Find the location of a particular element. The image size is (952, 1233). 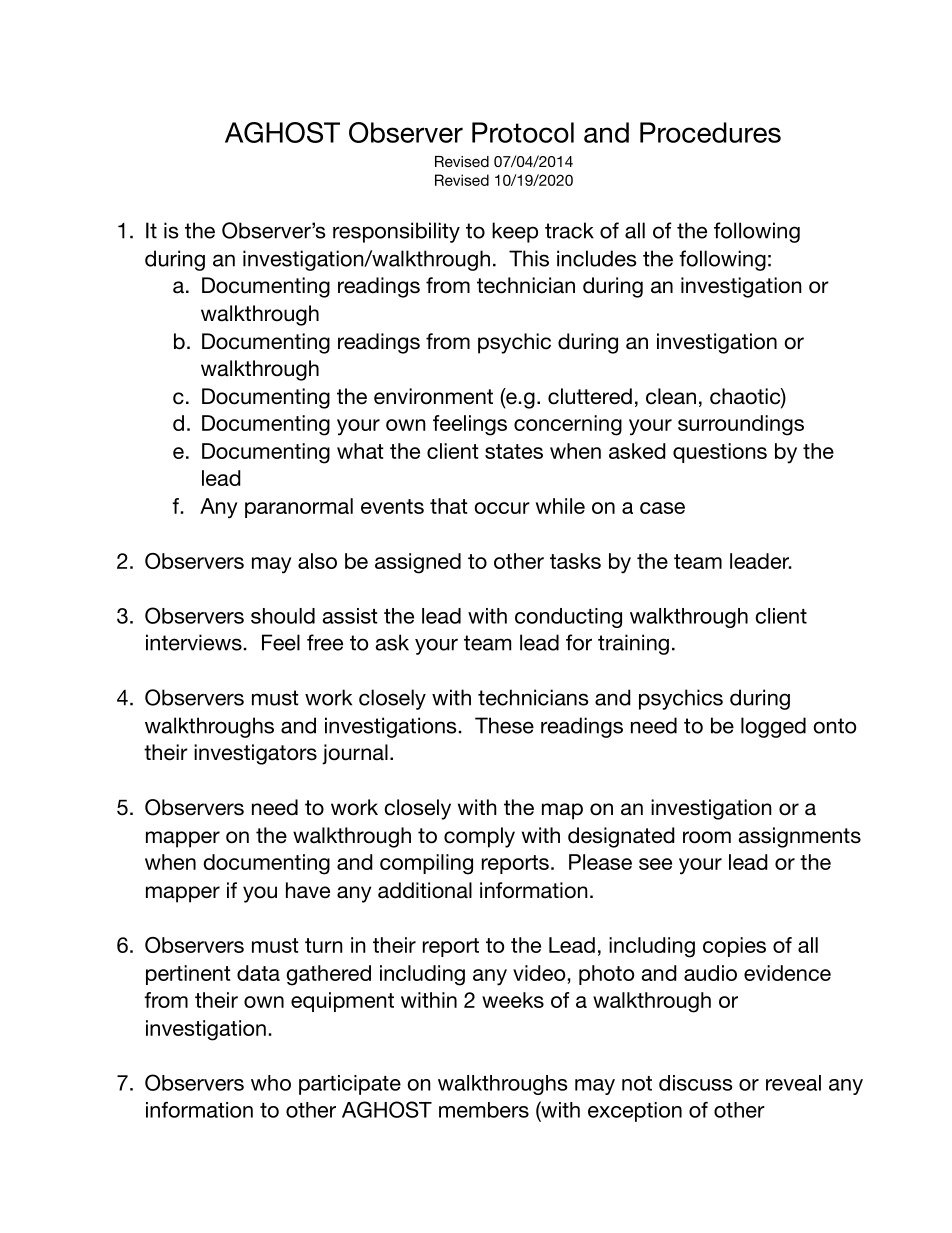

training is located at coordinates (633, 644).
